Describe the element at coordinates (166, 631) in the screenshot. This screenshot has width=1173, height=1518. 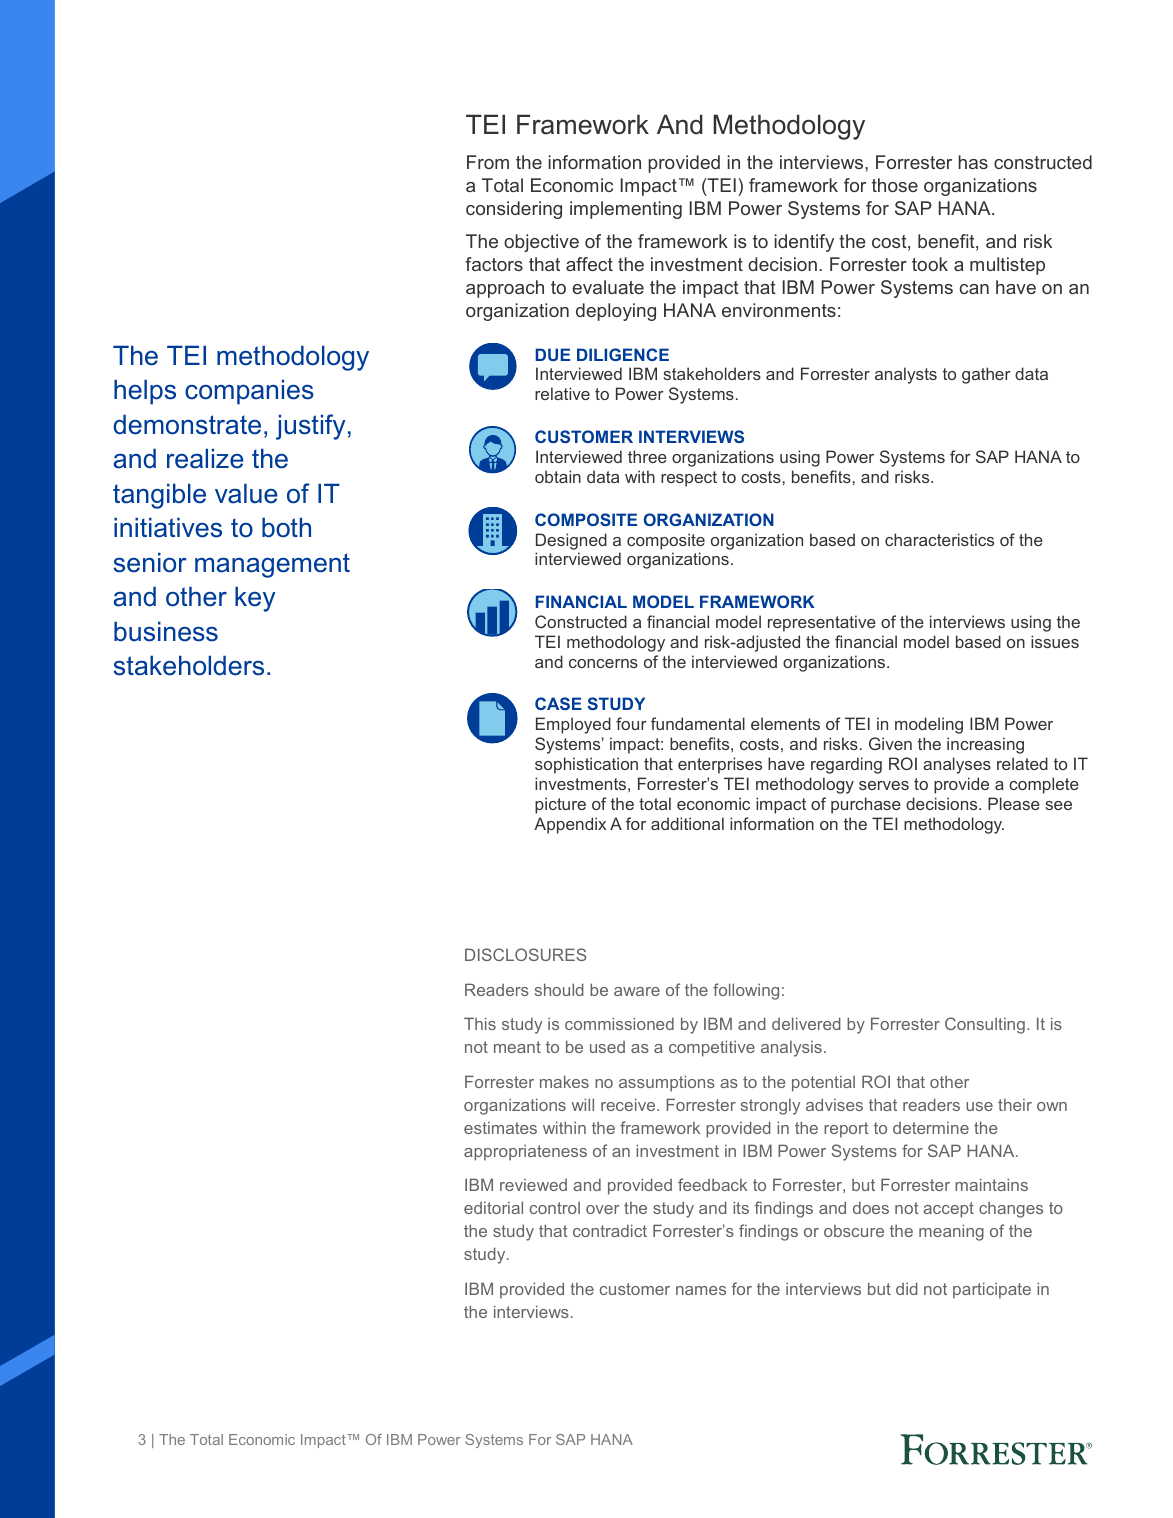
I see `business` at that location.
